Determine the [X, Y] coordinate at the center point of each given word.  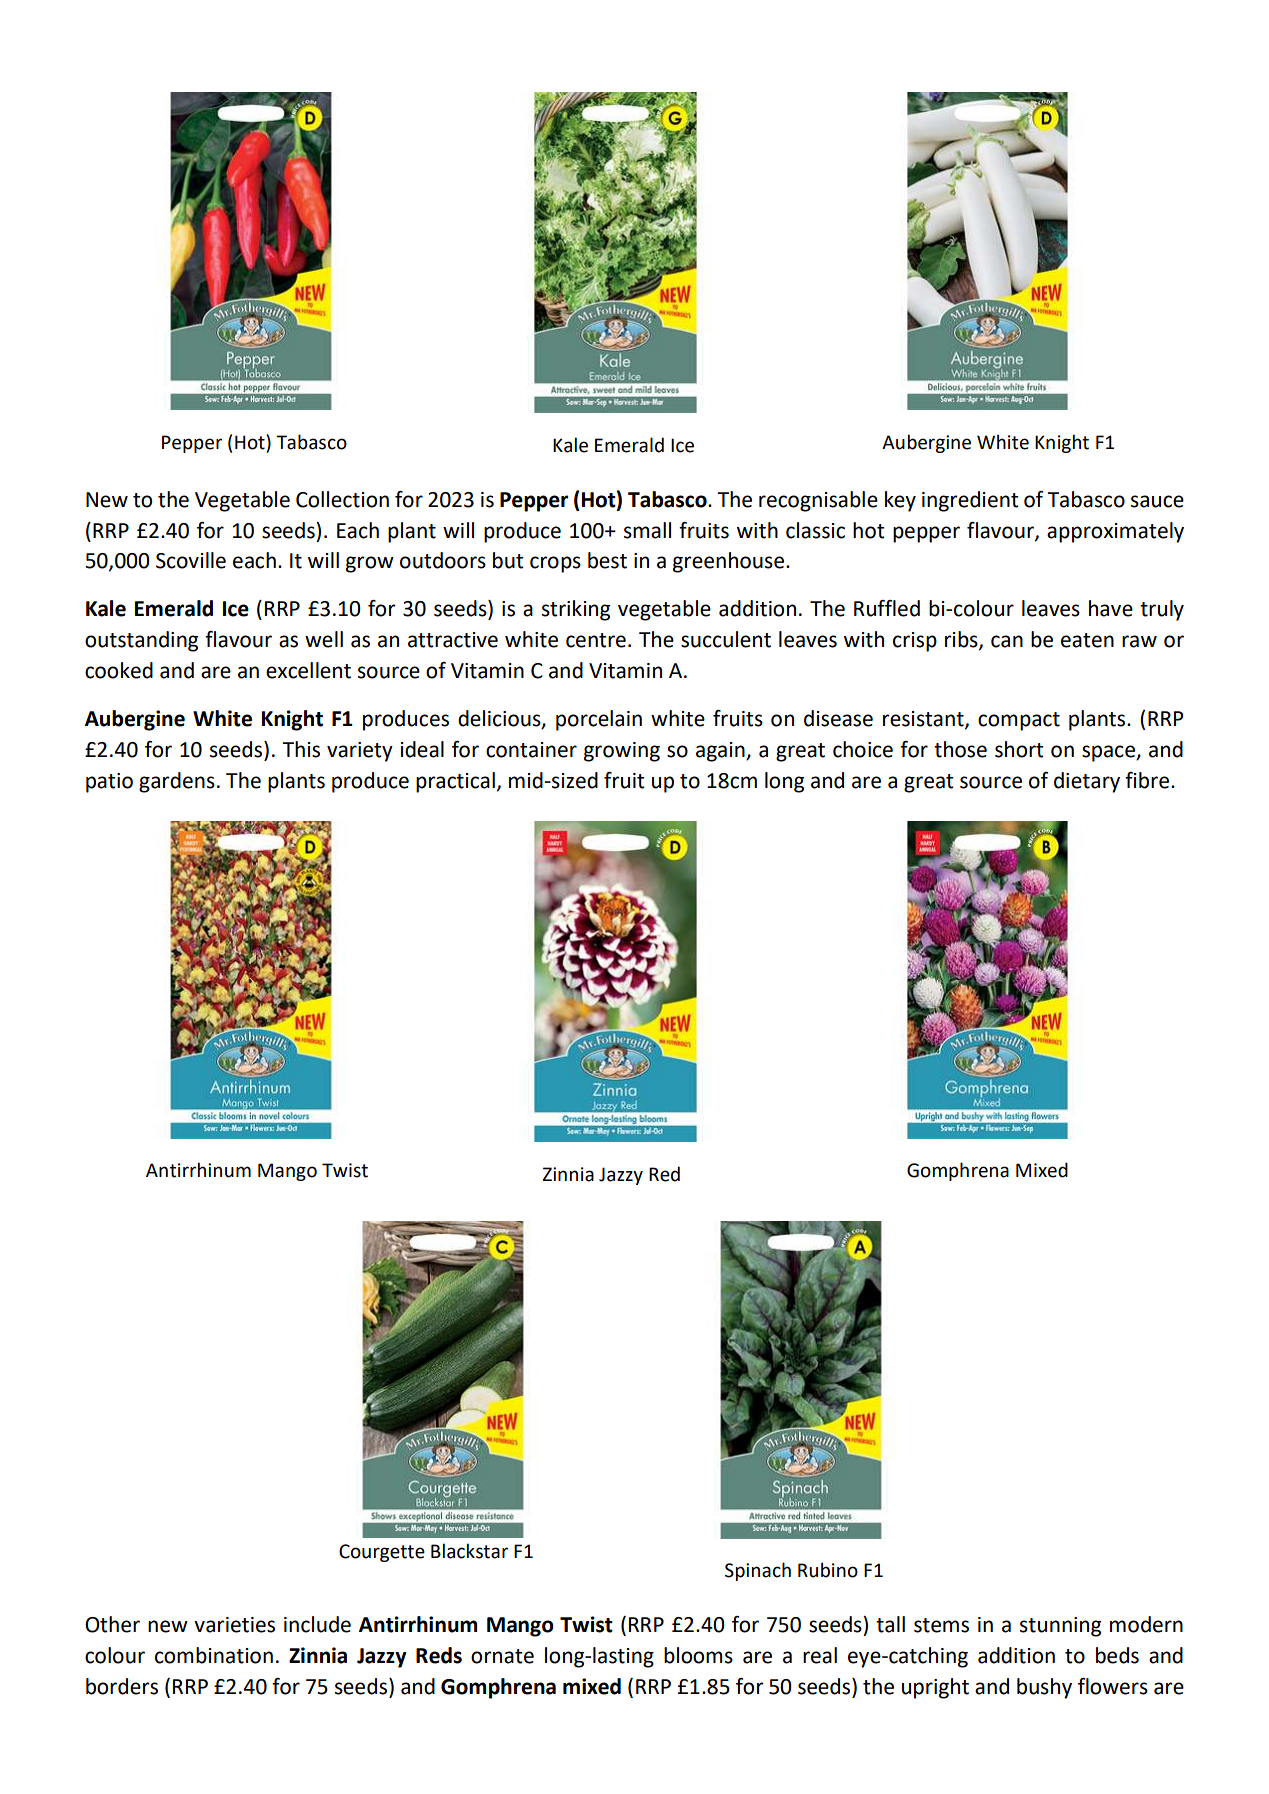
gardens [177, 782]
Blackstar [469, 1551]
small [647, 530]
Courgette [382, 1553]
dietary [1087, 782]
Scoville [191, 560]
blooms [698, 1655]
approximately [1115, 532]
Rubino [828, 1570]
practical [455, 782]
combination [214, 1655]
